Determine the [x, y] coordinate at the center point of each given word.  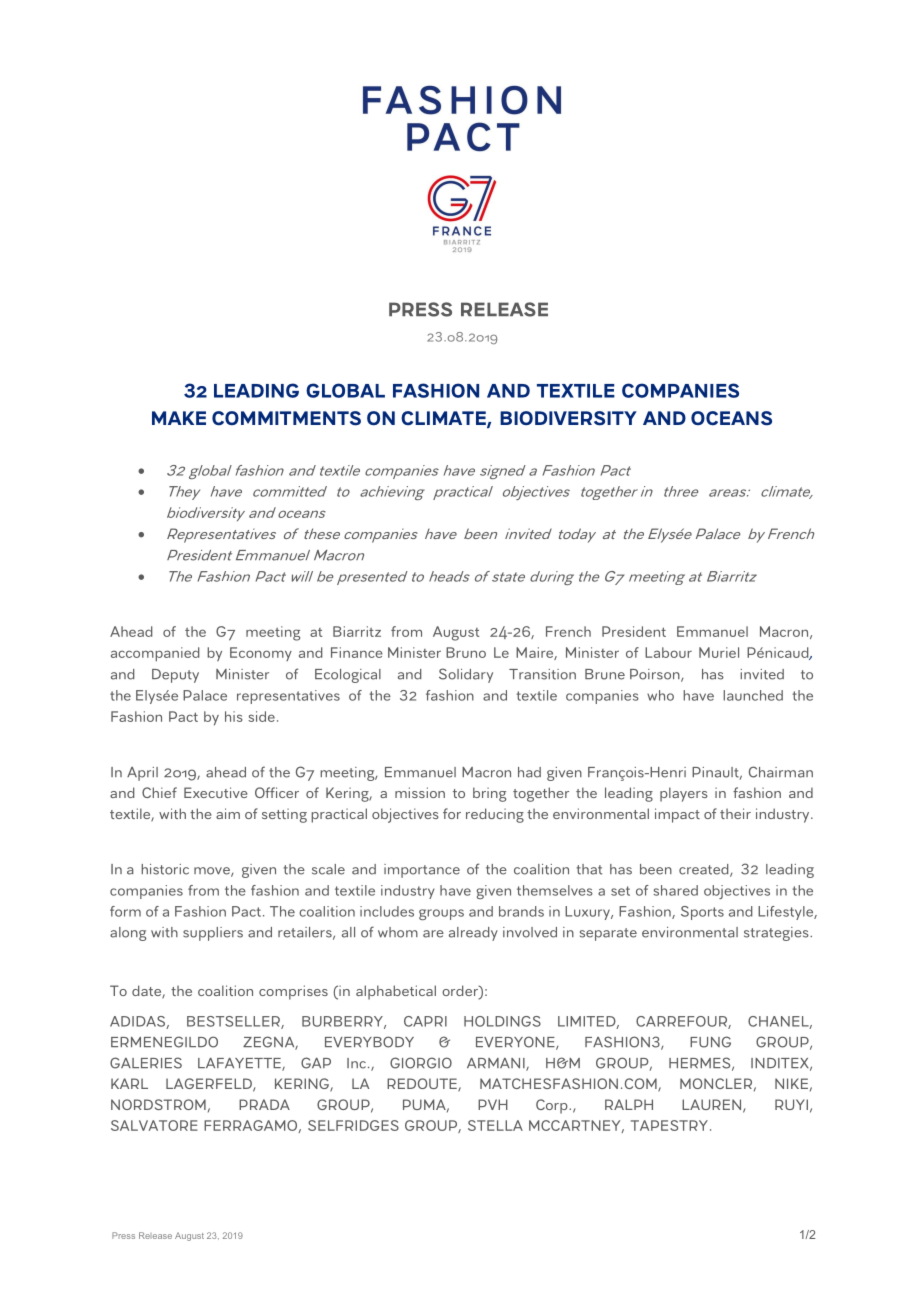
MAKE [179, 418]
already [473, 934]
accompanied [155, 654]
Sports [702, 913]
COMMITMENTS [286, 418]
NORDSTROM [158, 1104]
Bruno [466, 652]
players [684, 794]
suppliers [213, 934]
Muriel [719, 652]
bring [489, 794]
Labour [668, 652]
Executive [216, 792]
